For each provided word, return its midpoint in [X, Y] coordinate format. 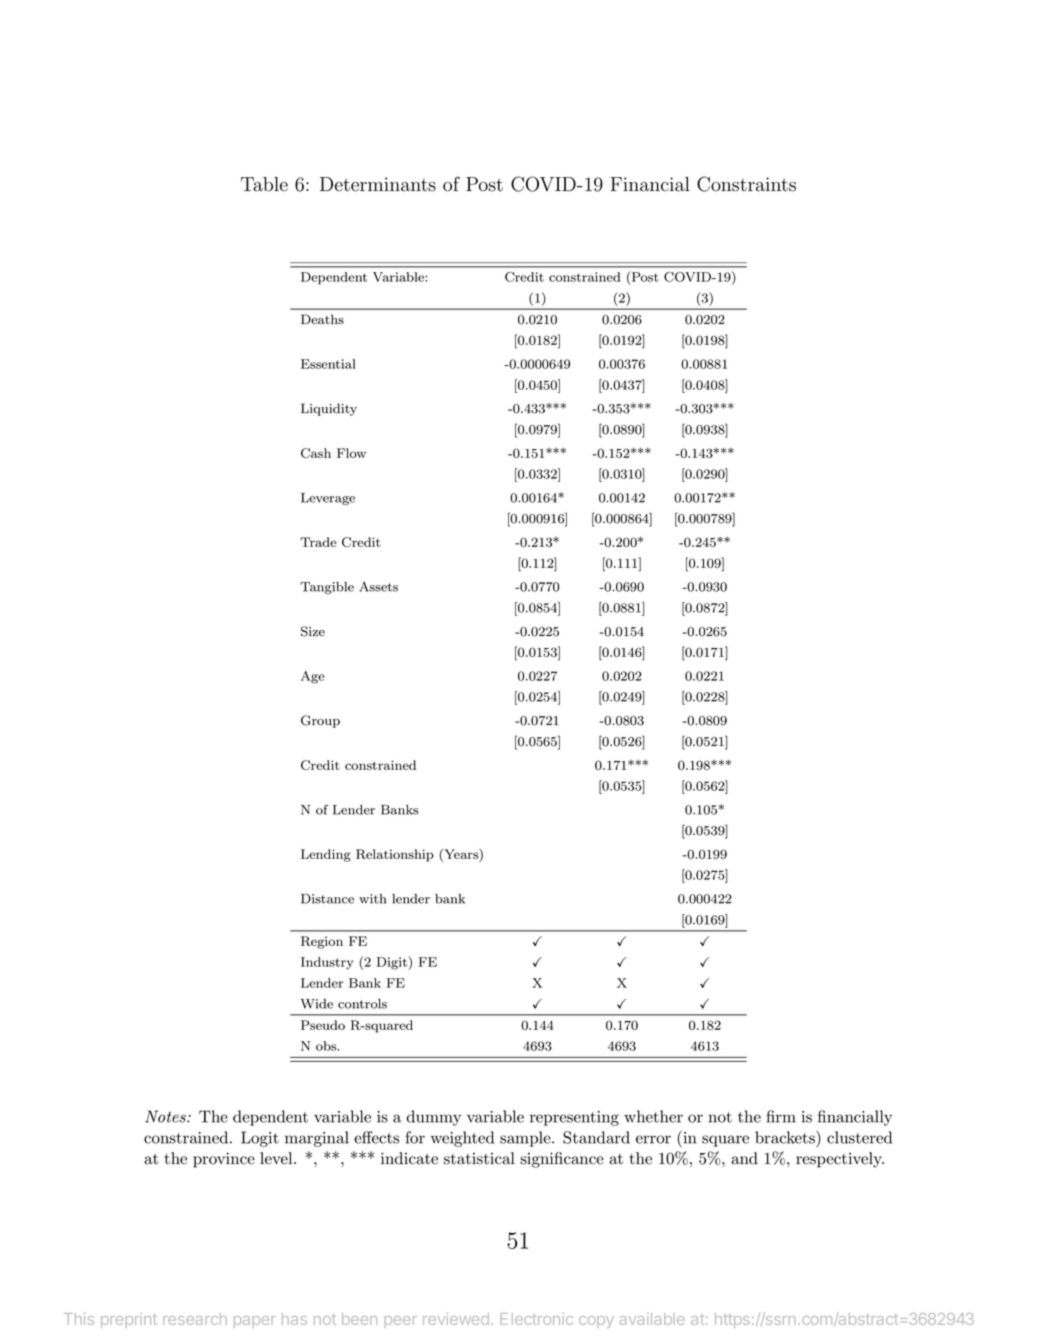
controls [362, 1004]
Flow [351, 453]
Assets [378, 587]
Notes [166, 1116]
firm [781, 1116]
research [195, 1319]
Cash [316, 453]
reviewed [456, 1319]
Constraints [746, 184]
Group [320, 721]
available [652, 1319]
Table [264, 184]
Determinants [378, 184]
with [372, 899]
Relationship [395, 855]
